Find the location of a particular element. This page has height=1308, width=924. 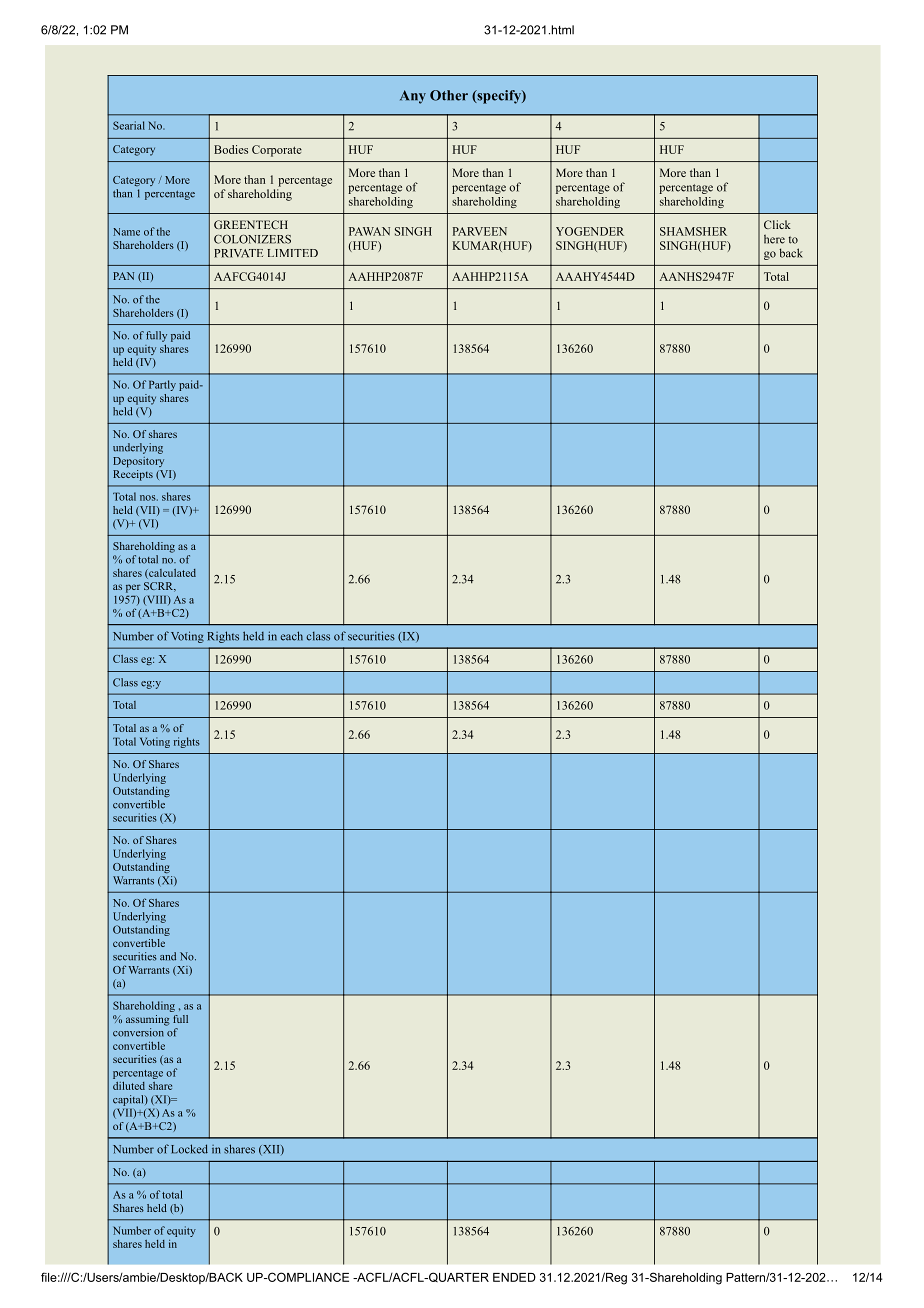

ENDED is located at coordinates (514, 1277).
